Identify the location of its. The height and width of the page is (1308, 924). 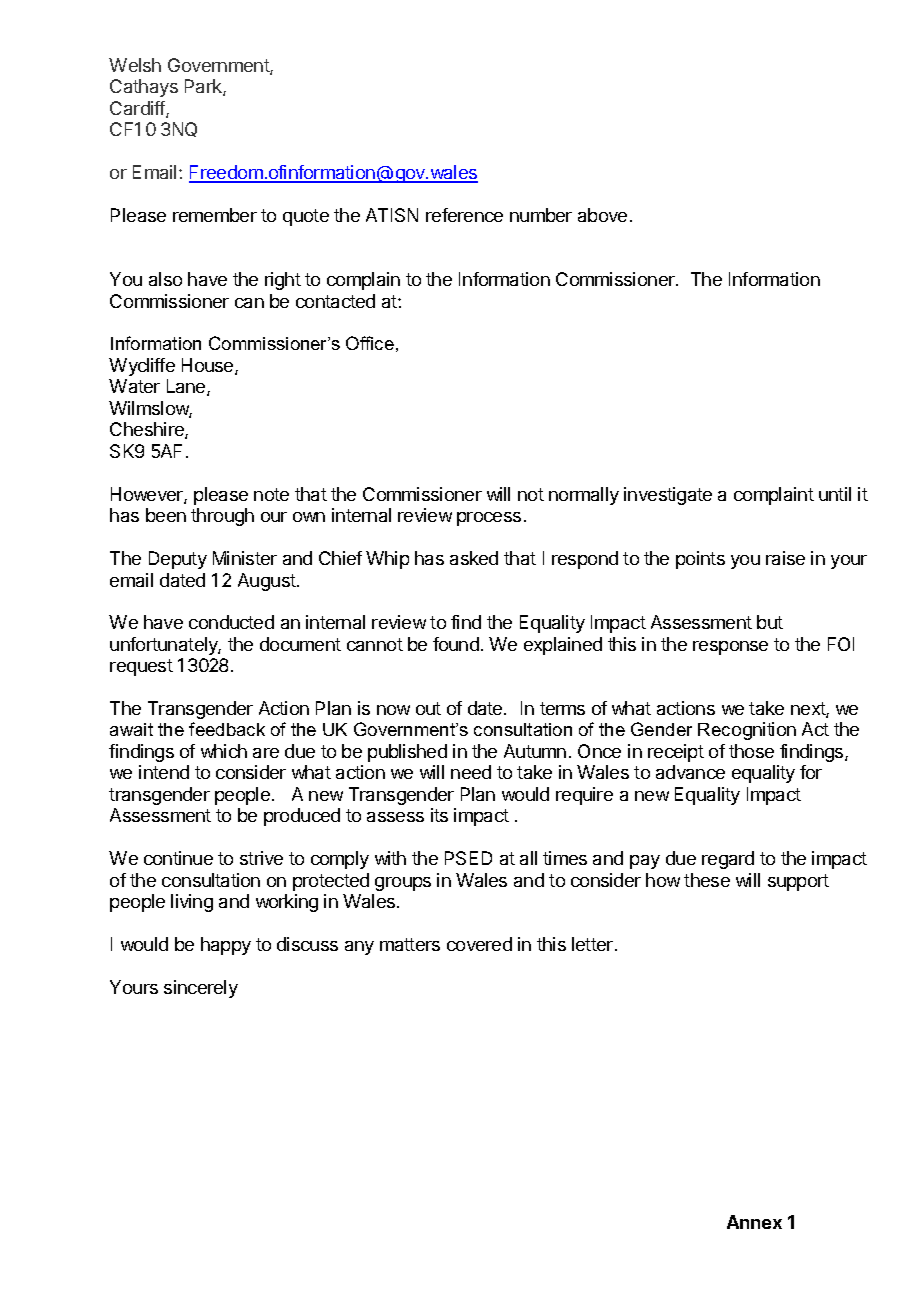
(439, 815).
